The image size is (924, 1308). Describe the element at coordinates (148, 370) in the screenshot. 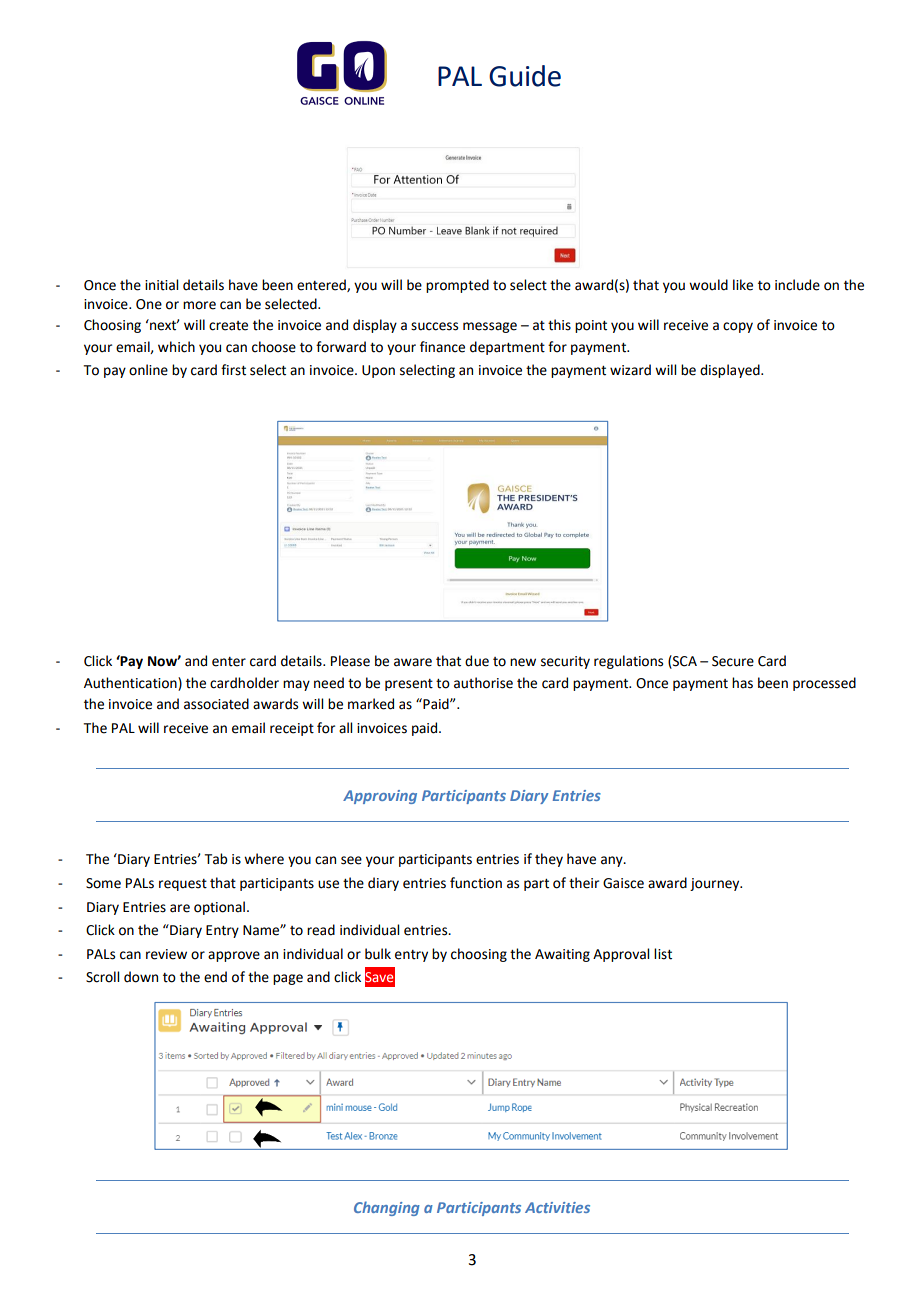

I see `online` at that location.
